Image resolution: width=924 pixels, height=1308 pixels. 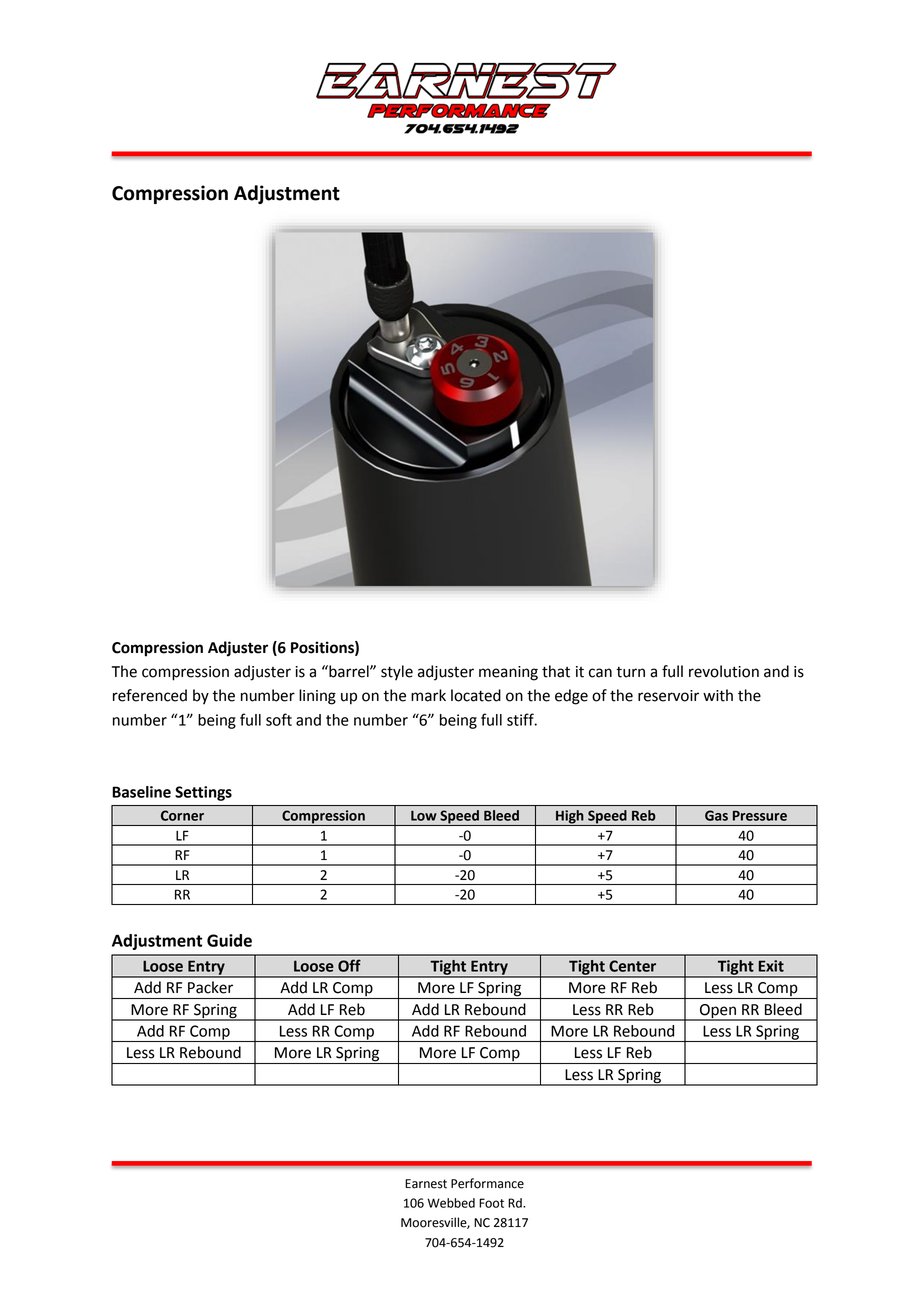 I want to click on Earnest, so click(x=426, y=1184).
